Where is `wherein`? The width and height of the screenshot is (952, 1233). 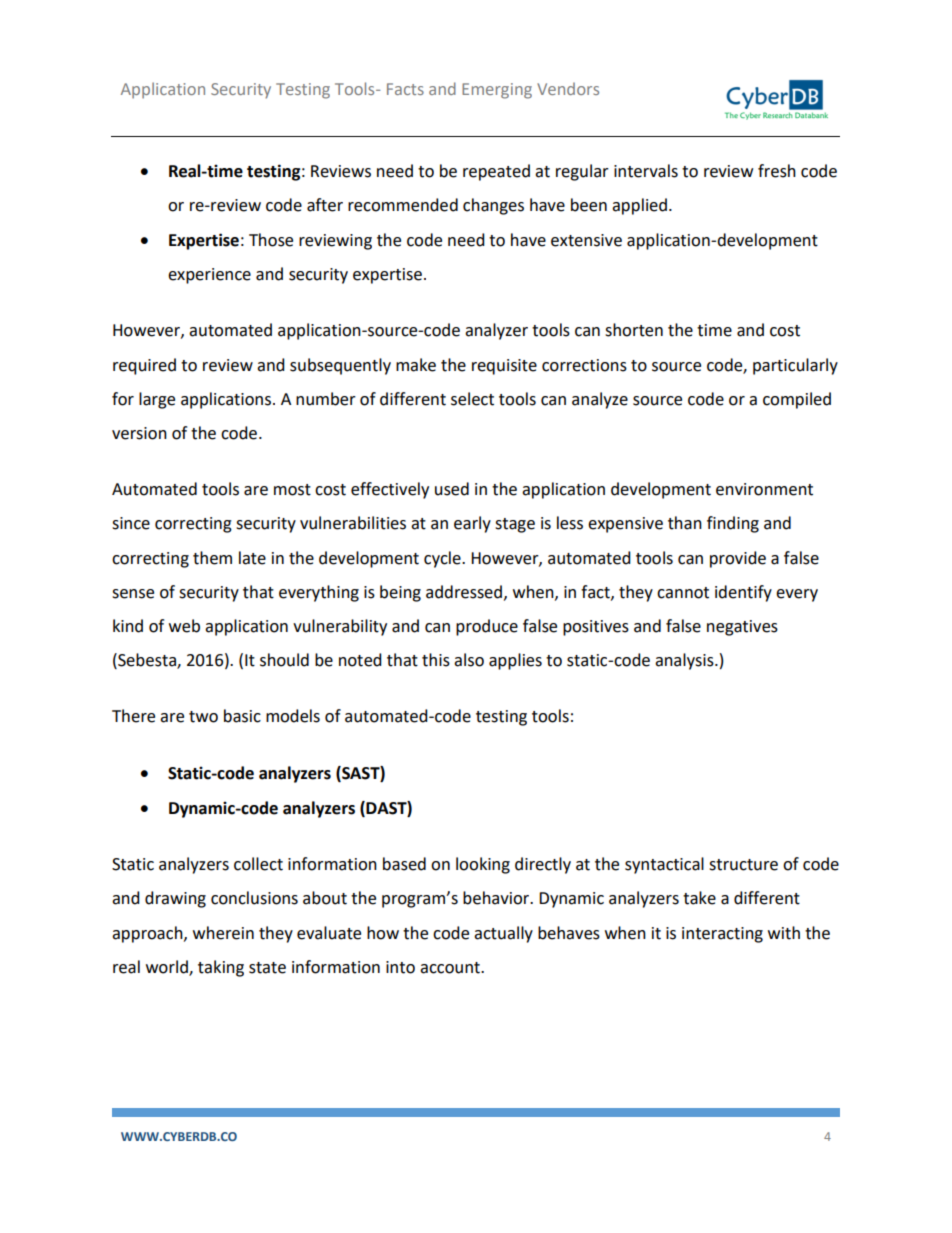
wherein is located at coordinates (223, 933).
